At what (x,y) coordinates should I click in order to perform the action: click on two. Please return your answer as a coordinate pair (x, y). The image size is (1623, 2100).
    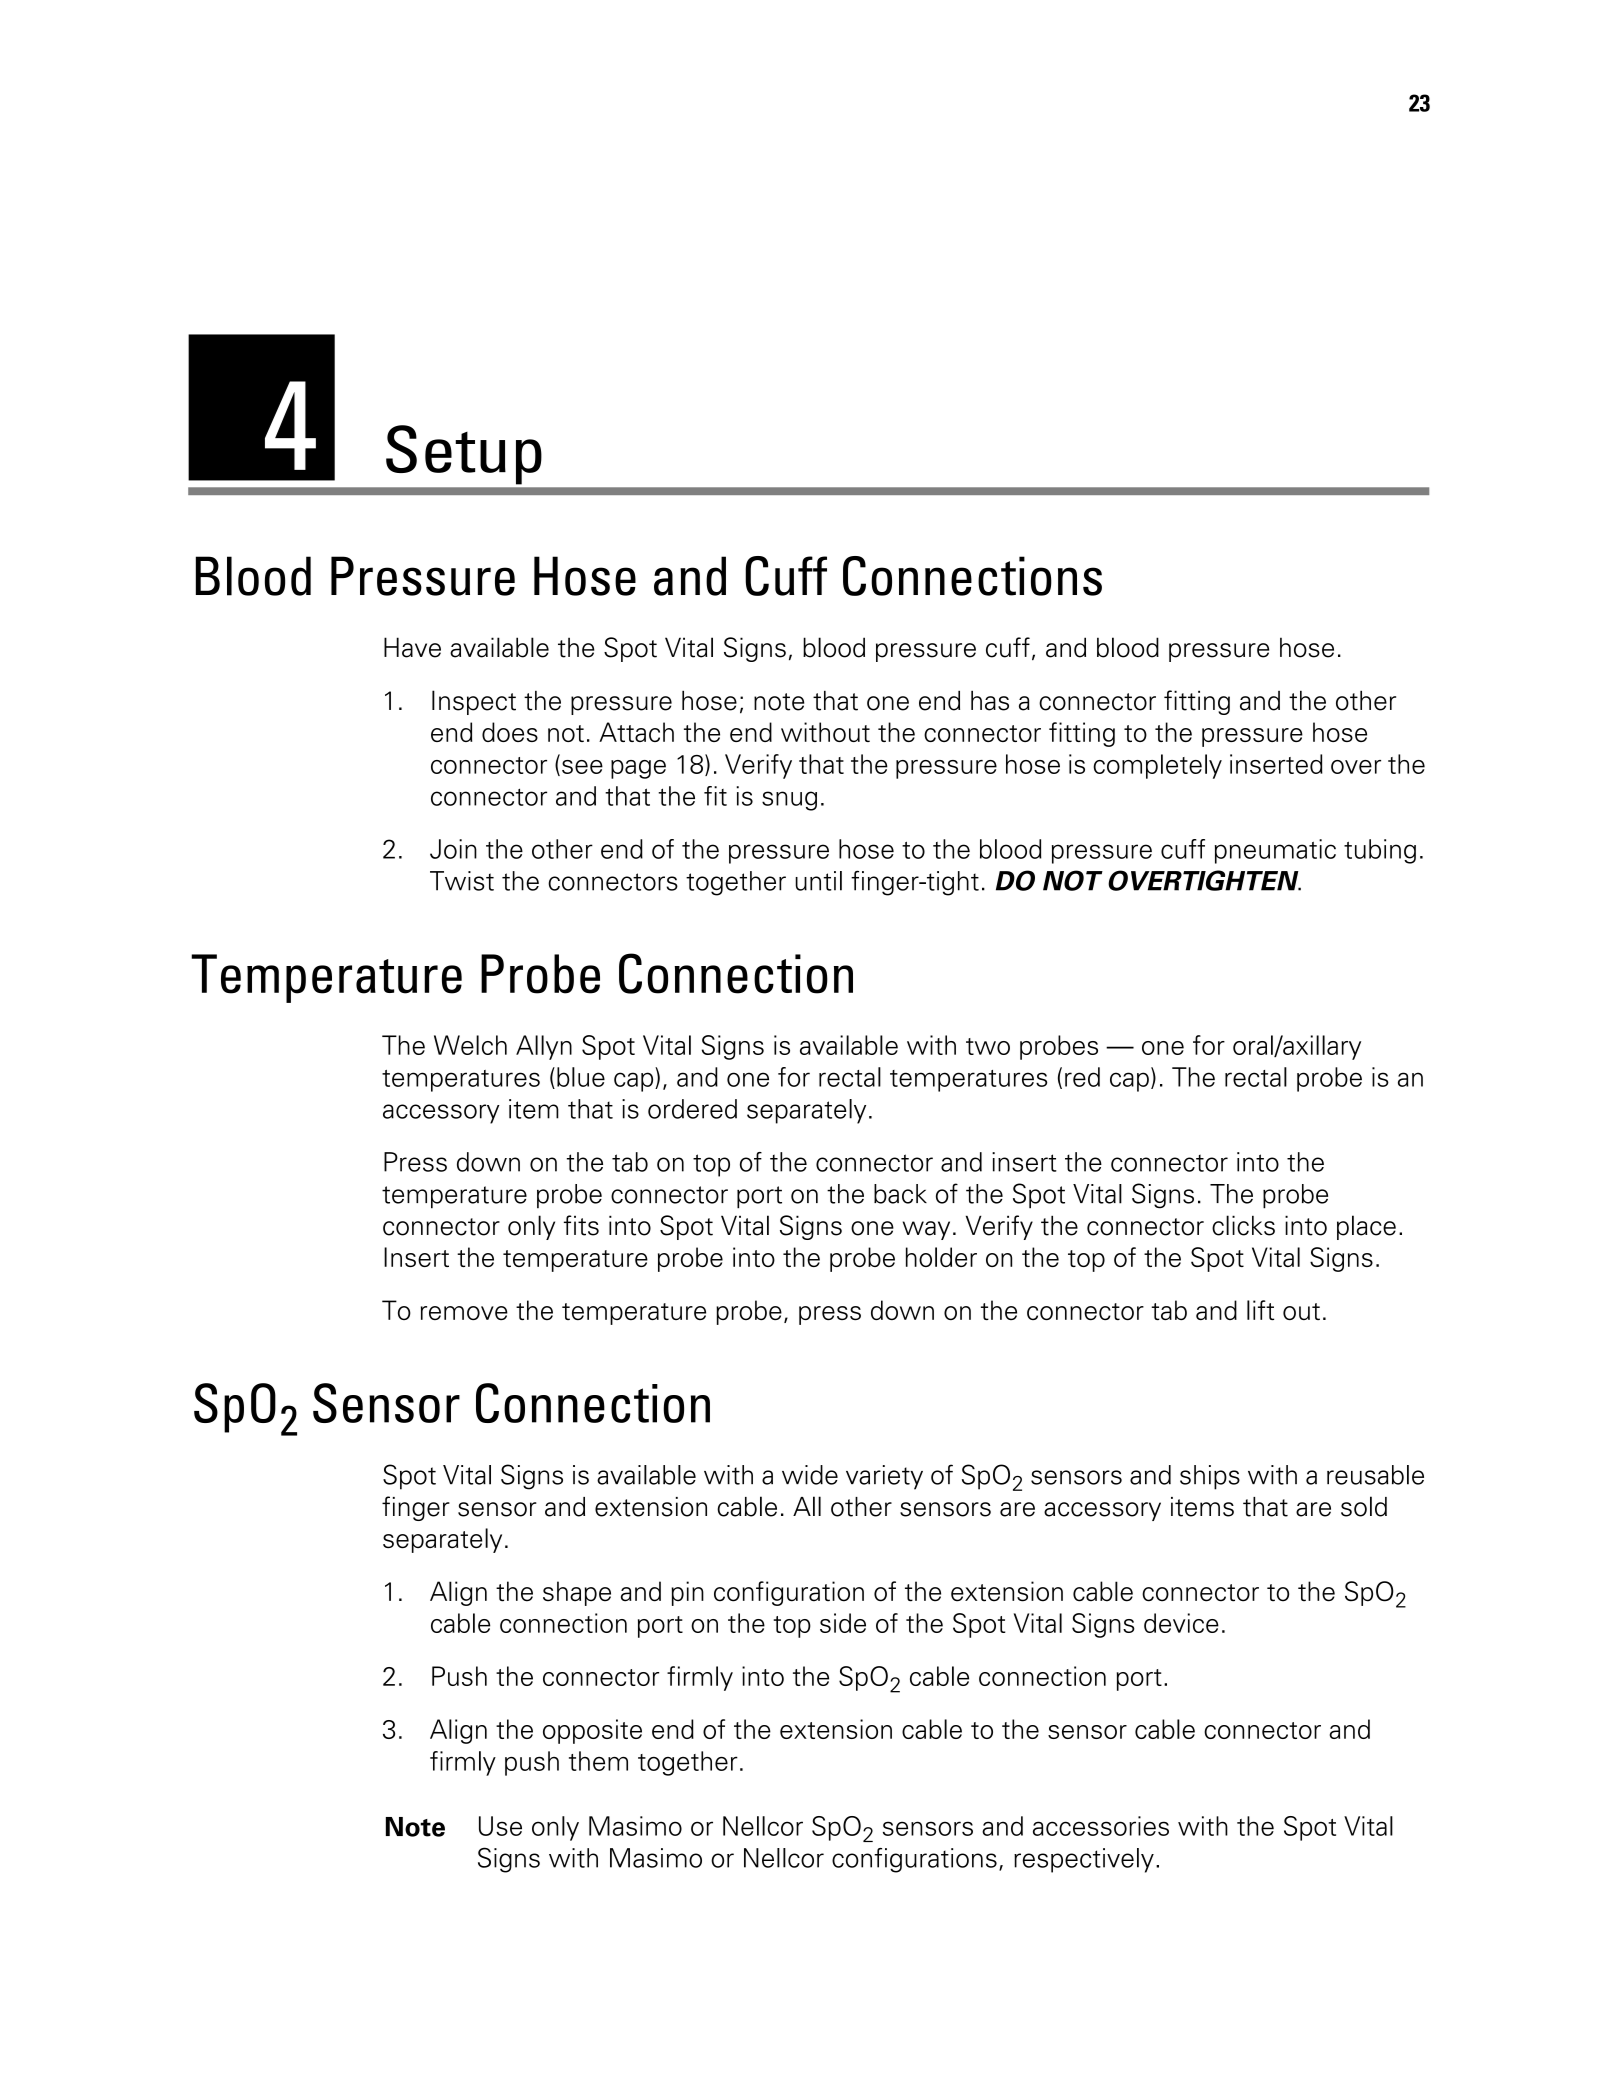
    Looking at the image, I should click on (988, 1046).
